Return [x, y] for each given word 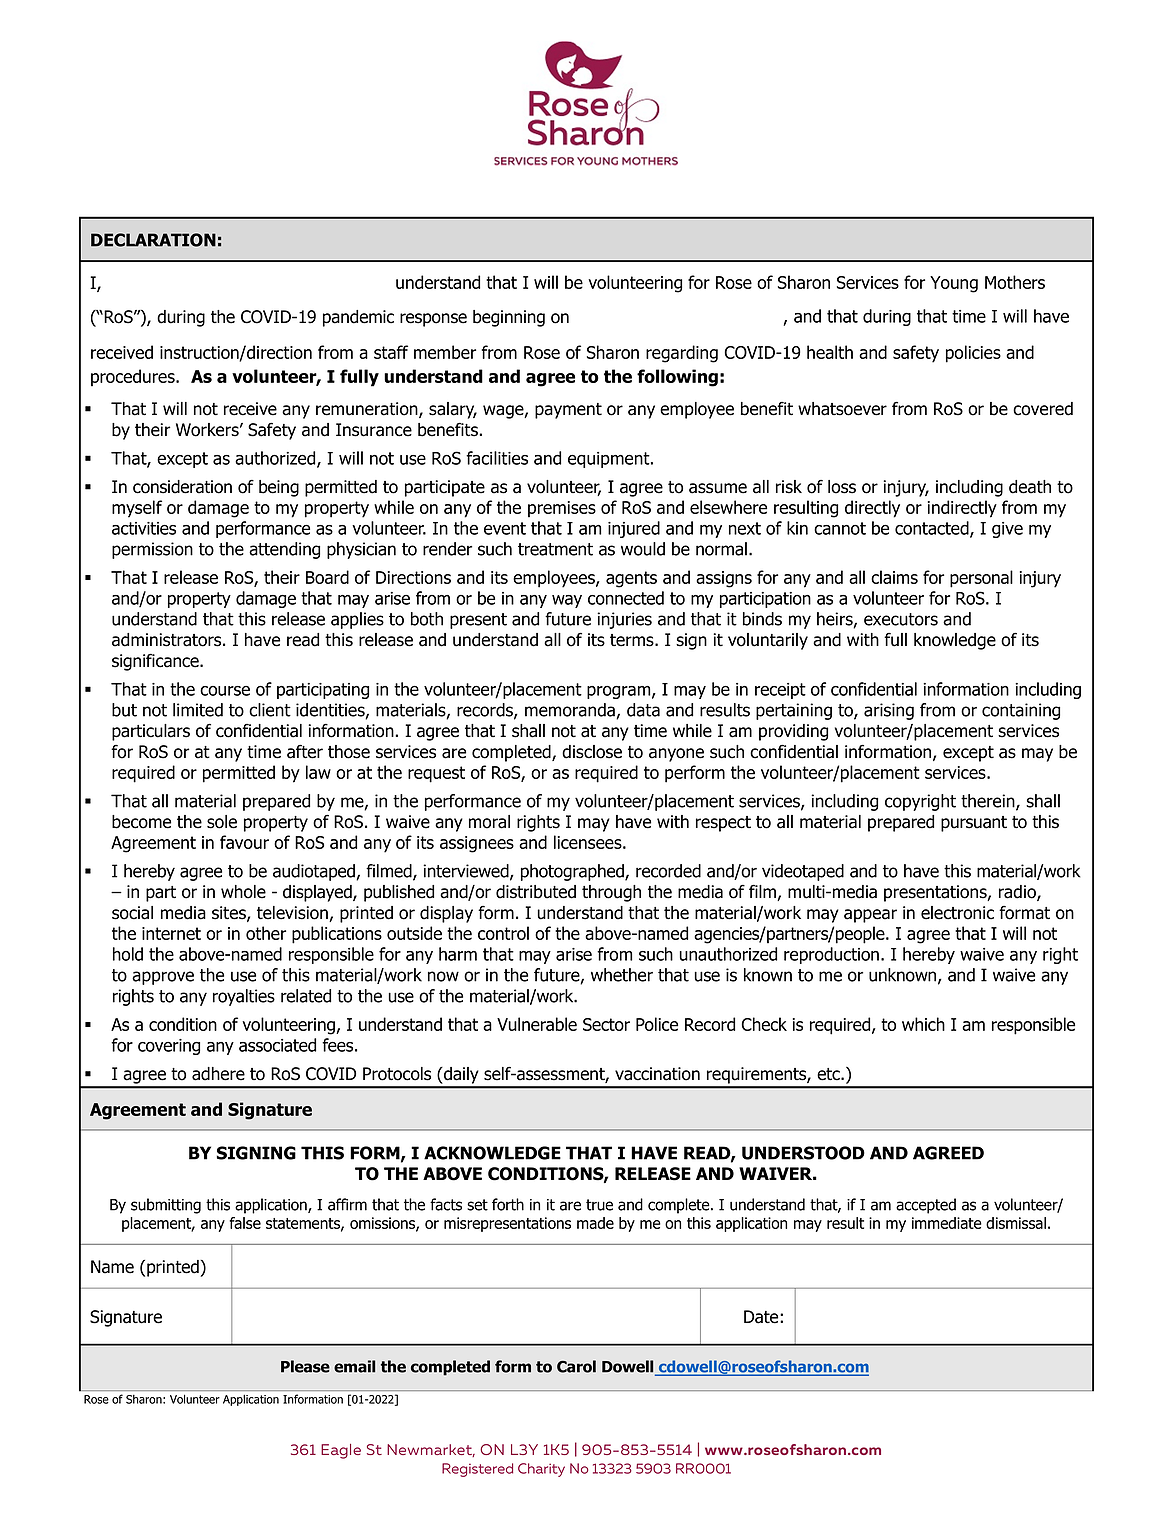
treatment [555, 549]
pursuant [974, 824]
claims [894, 577]
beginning [509, 318]
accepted [926, 1206]
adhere [218, 1074]
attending [284, 550]
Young [954, 284]
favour [244, 842]
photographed [573, 872]
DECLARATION [153, 240]
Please [305, 1366]
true [599, 1205]
